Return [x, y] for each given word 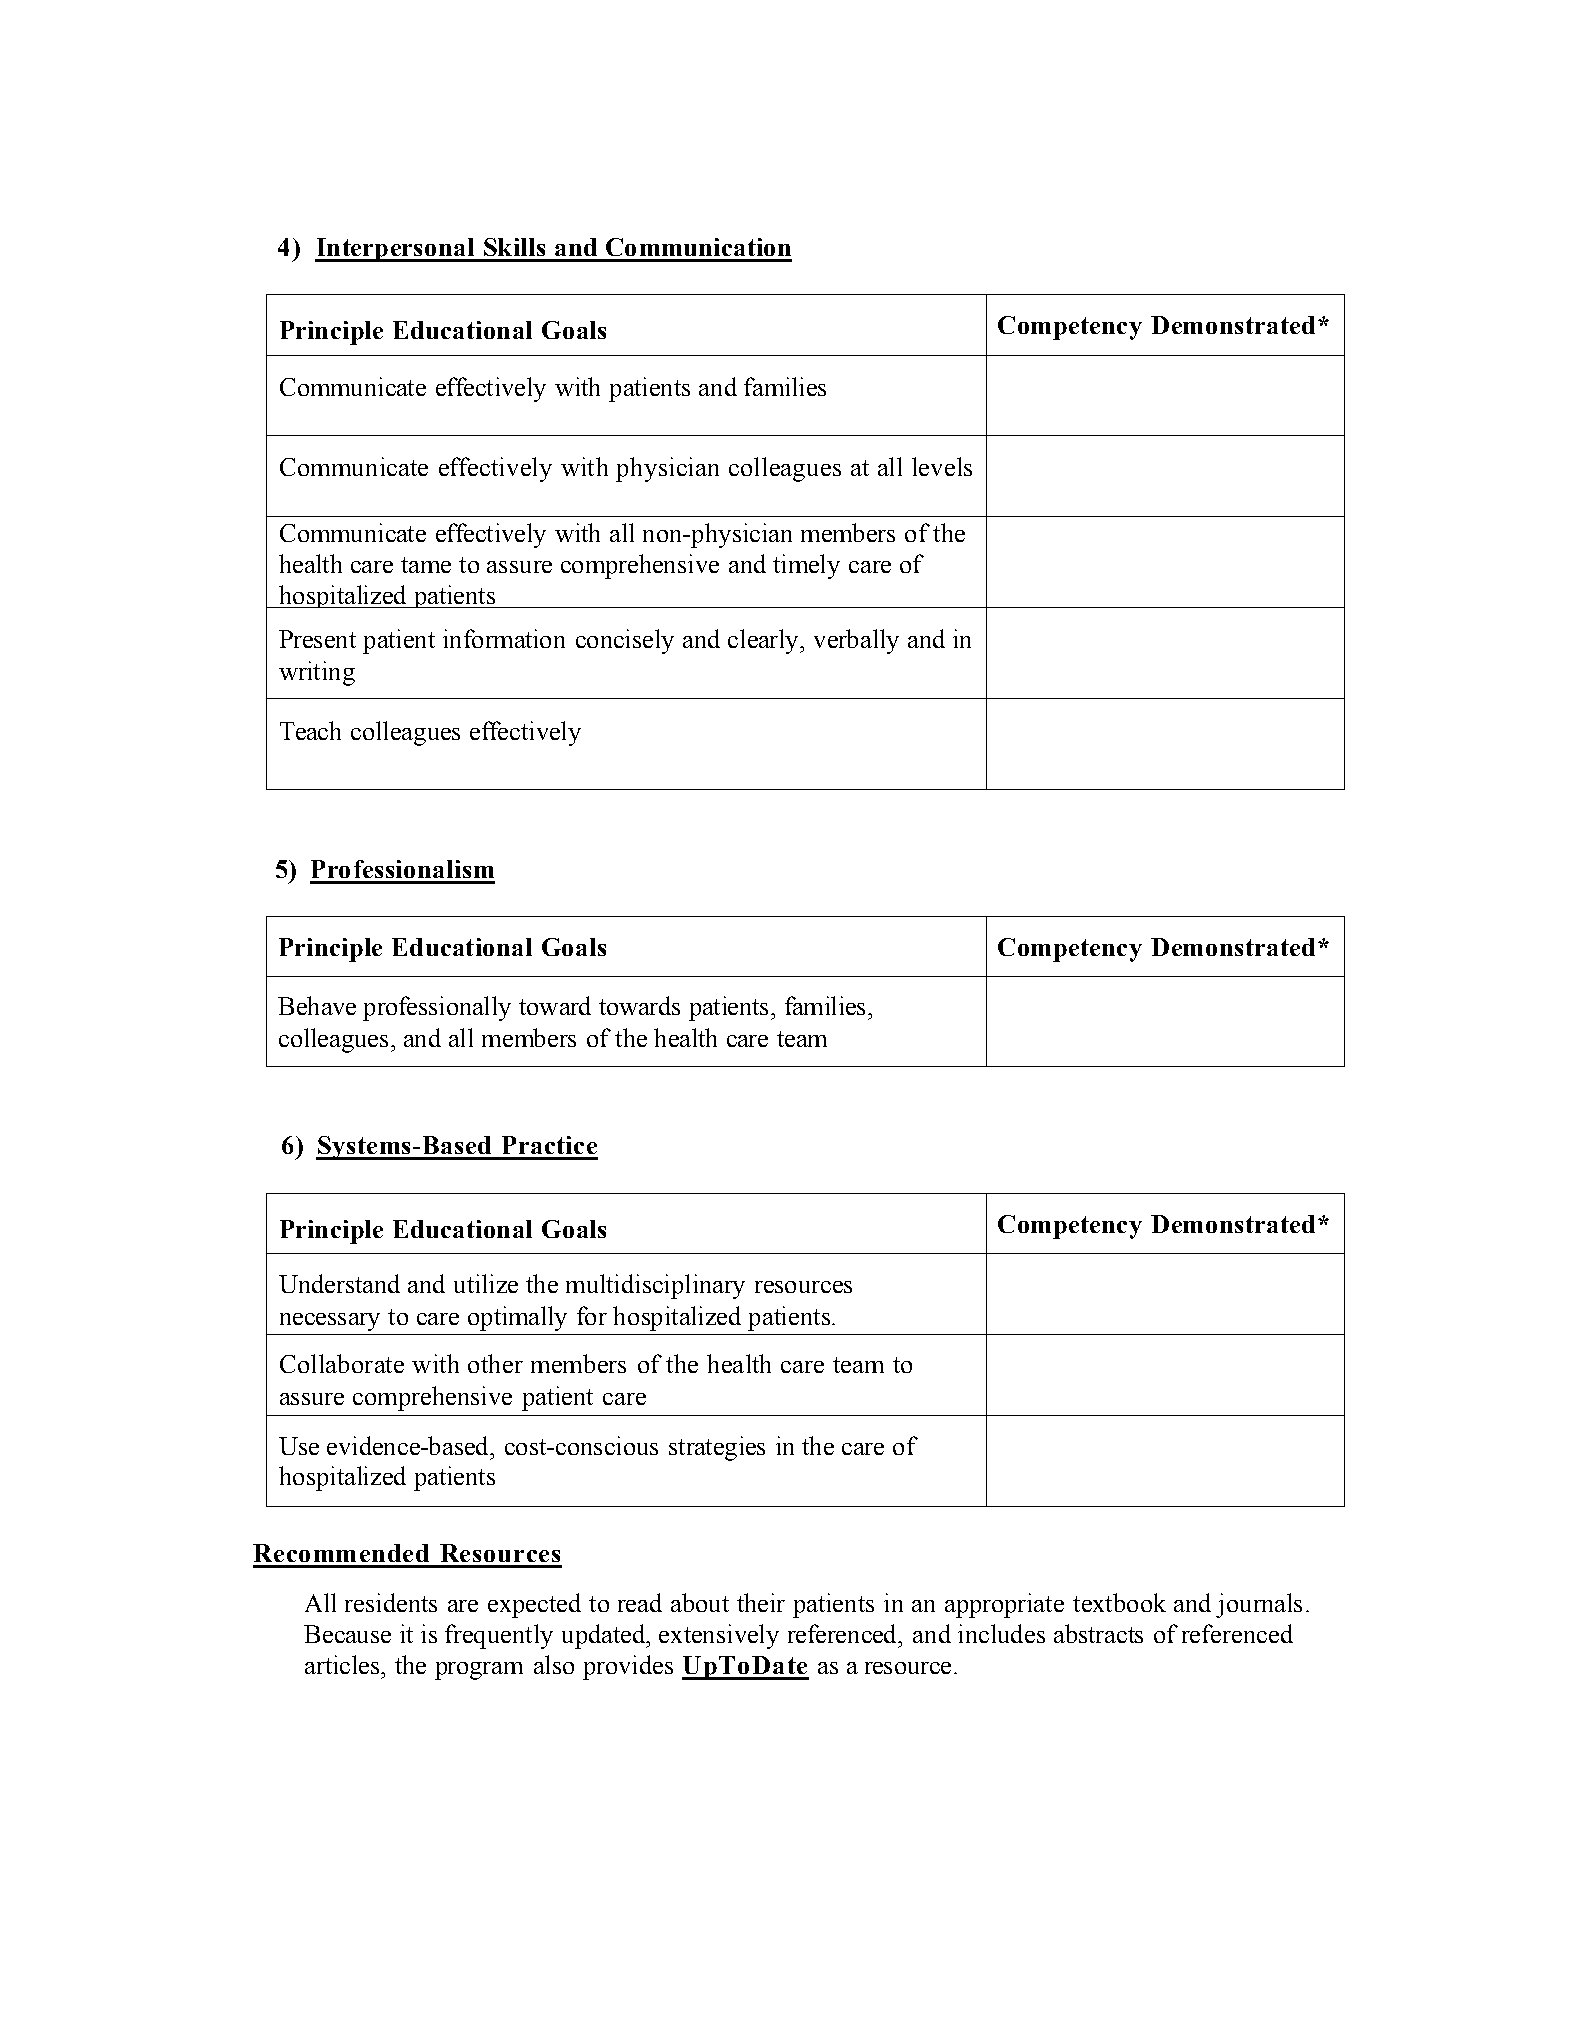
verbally [856, 641]
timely [806, 566]
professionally [437, 1008]
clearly [764, 641]
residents [391, 1602]
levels [942, 466]
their [761, 1602]
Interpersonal [395, 250]
